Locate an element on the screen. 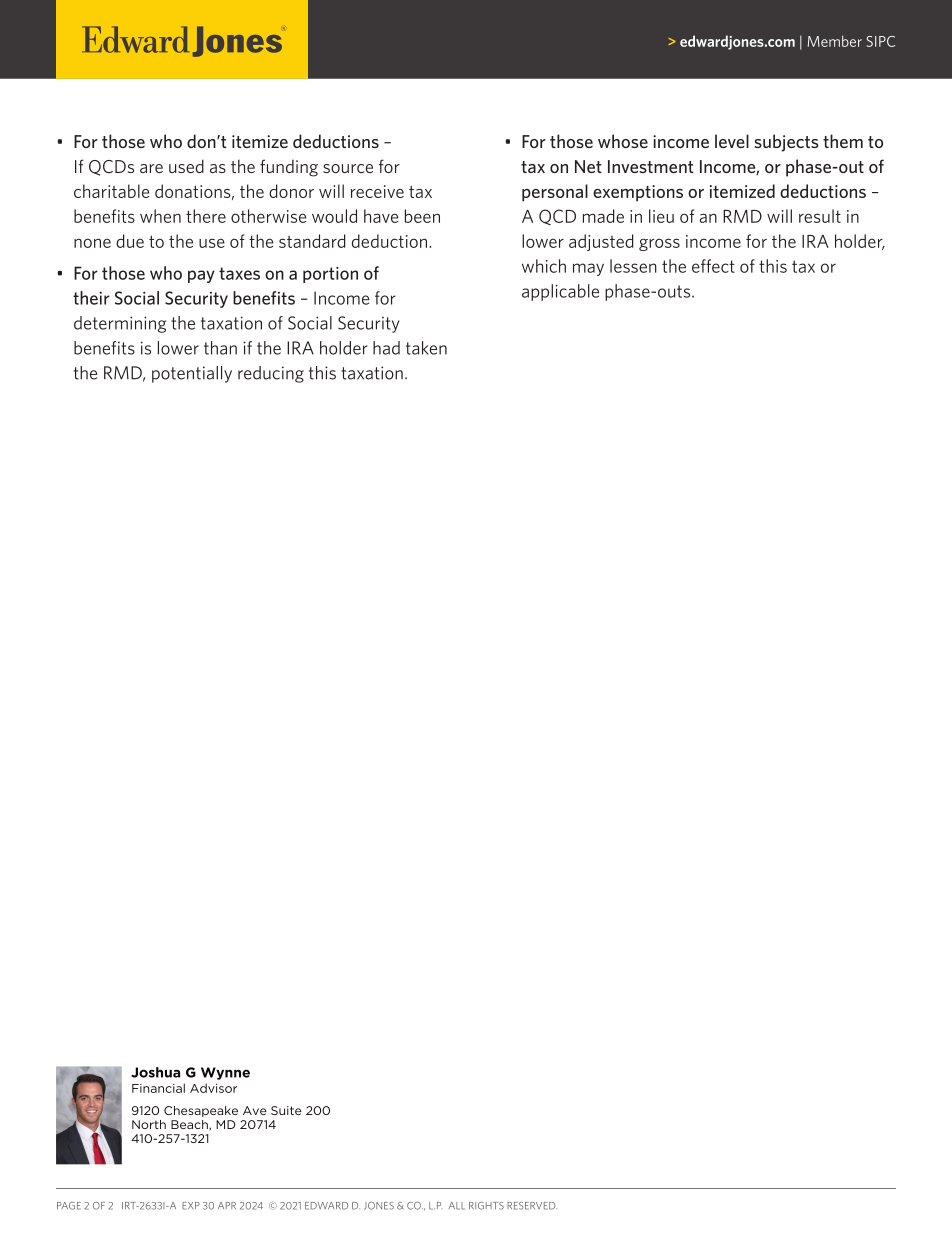  level is located at coordinates (732, 141).
